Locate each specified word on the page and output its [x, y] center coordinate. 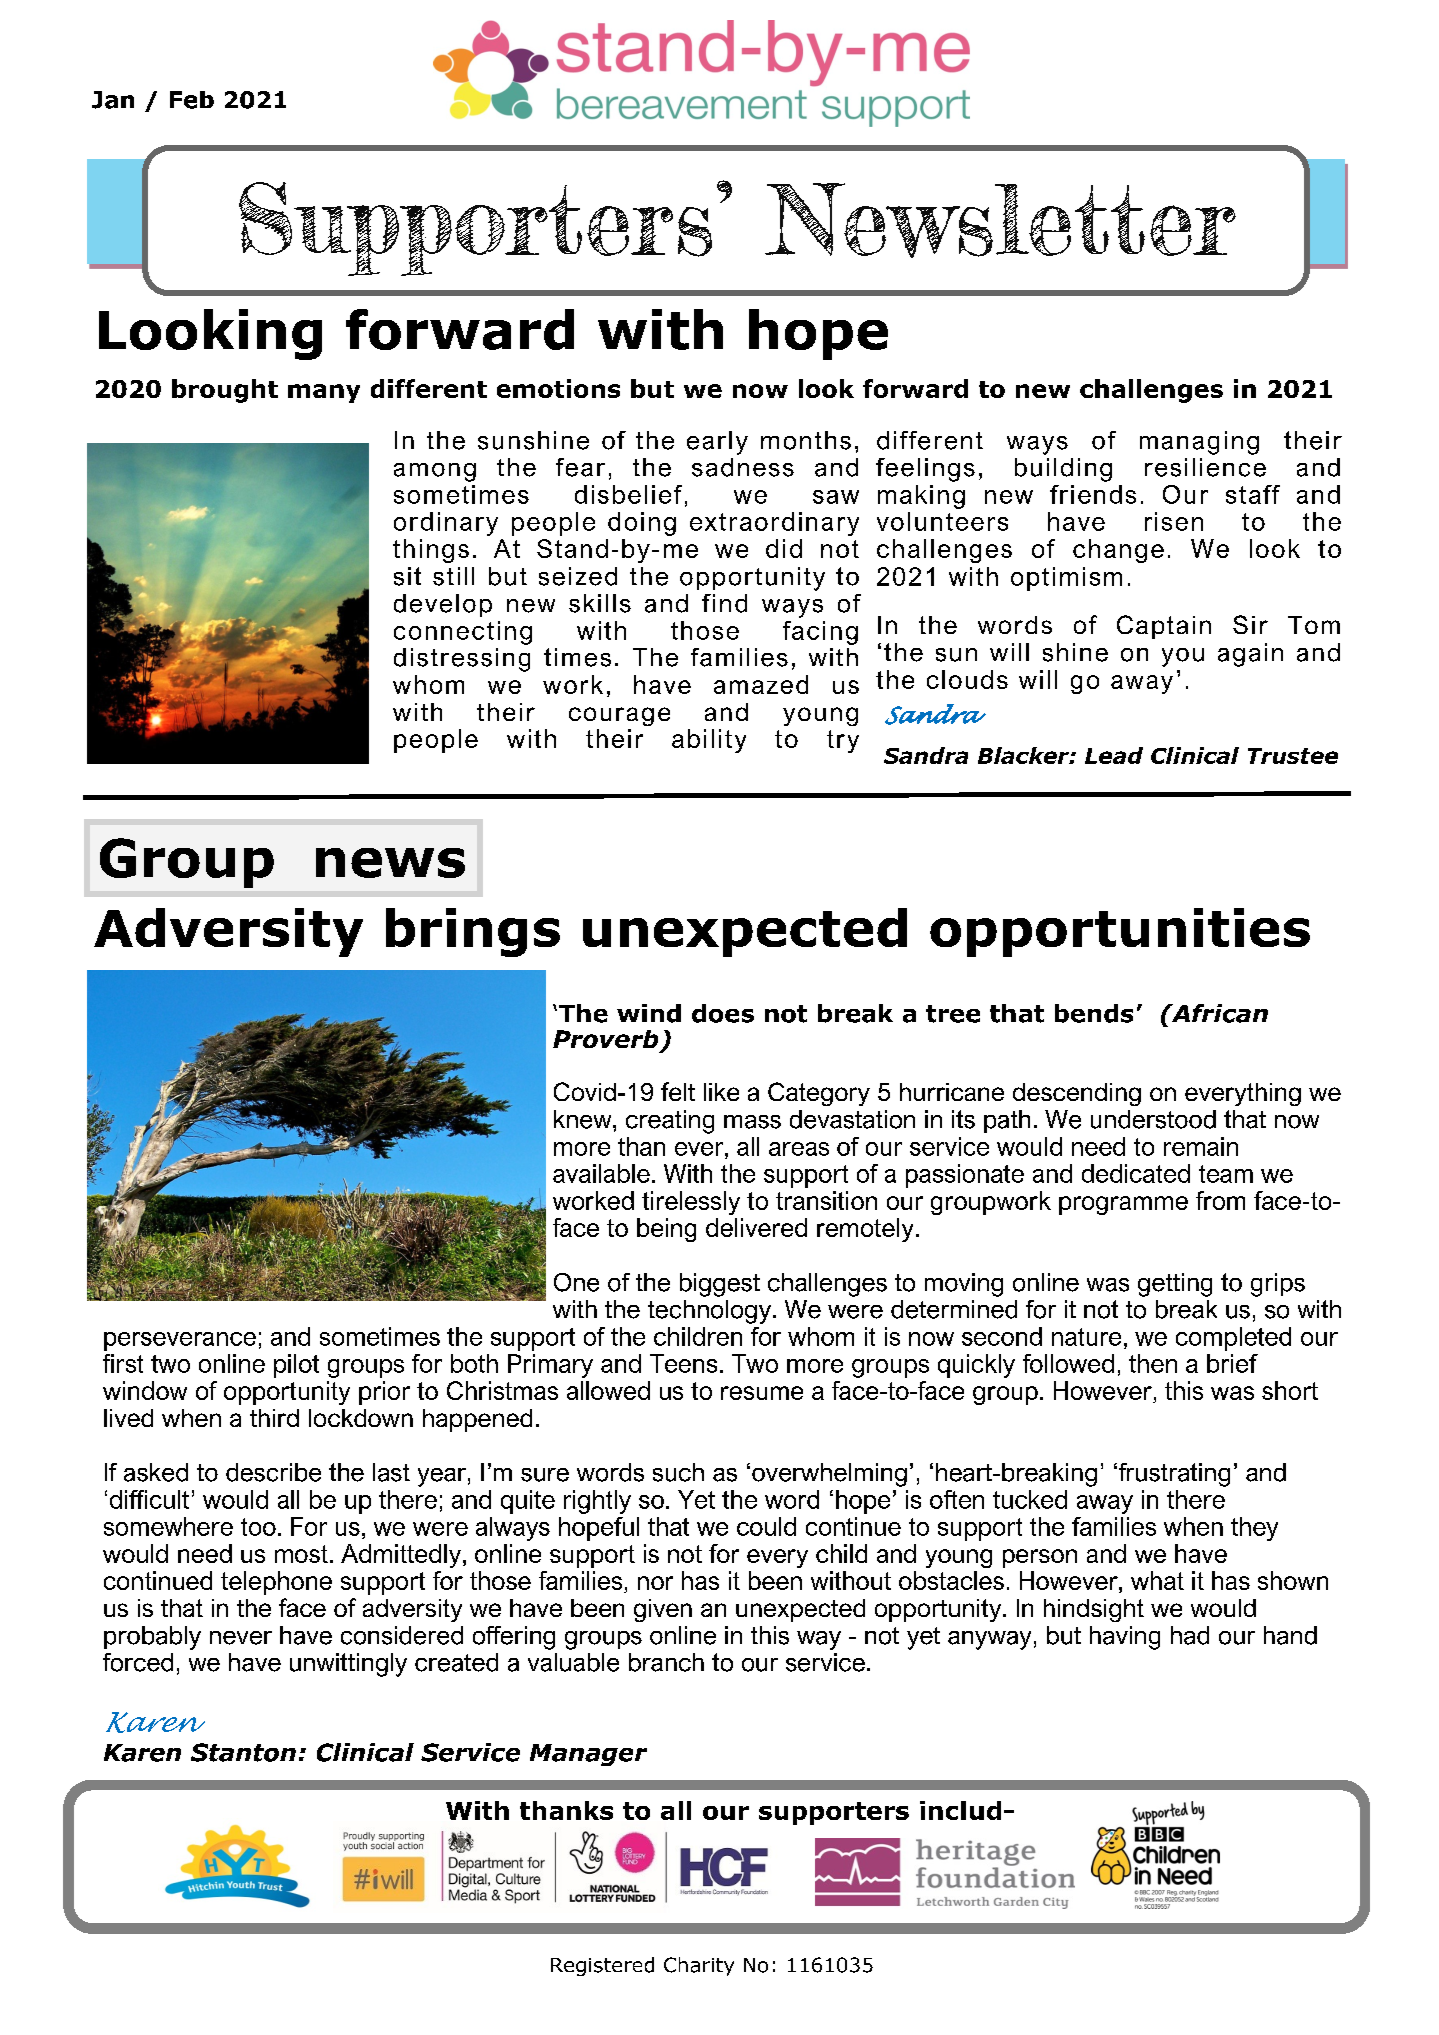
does [723, 1013]
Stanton [243, 1752]
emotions [558, 388]
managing [1199, 443]
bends [1094, 1013]
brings [473, 932]
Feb [192, 100]
